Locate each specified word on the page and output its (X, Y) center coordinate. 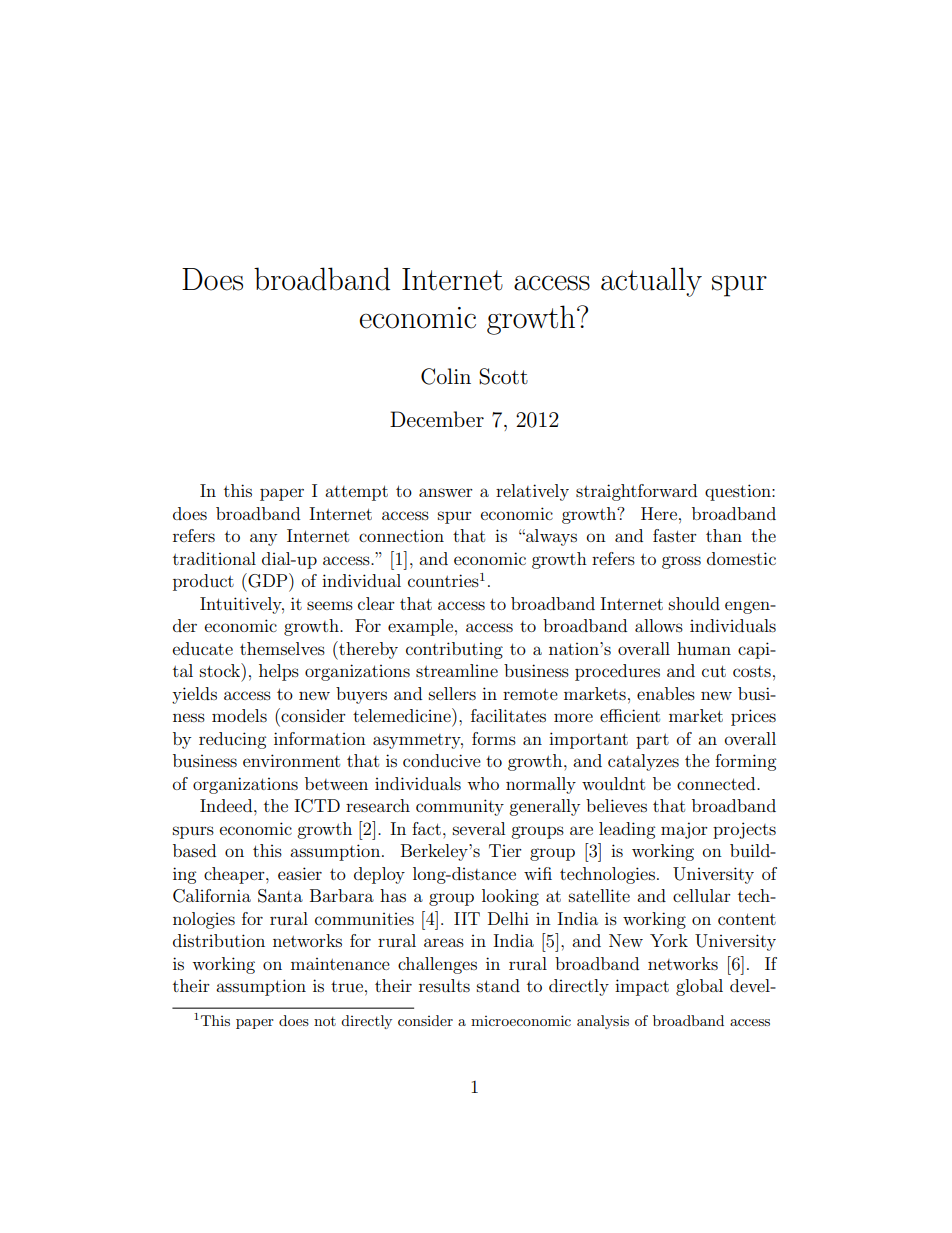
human (704, 648)
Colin (446, 376)
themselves (282, 648)
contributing (454, 650)
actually (651, 282)
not (325, 1021)
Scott (503, 376)
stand (498, 985)
